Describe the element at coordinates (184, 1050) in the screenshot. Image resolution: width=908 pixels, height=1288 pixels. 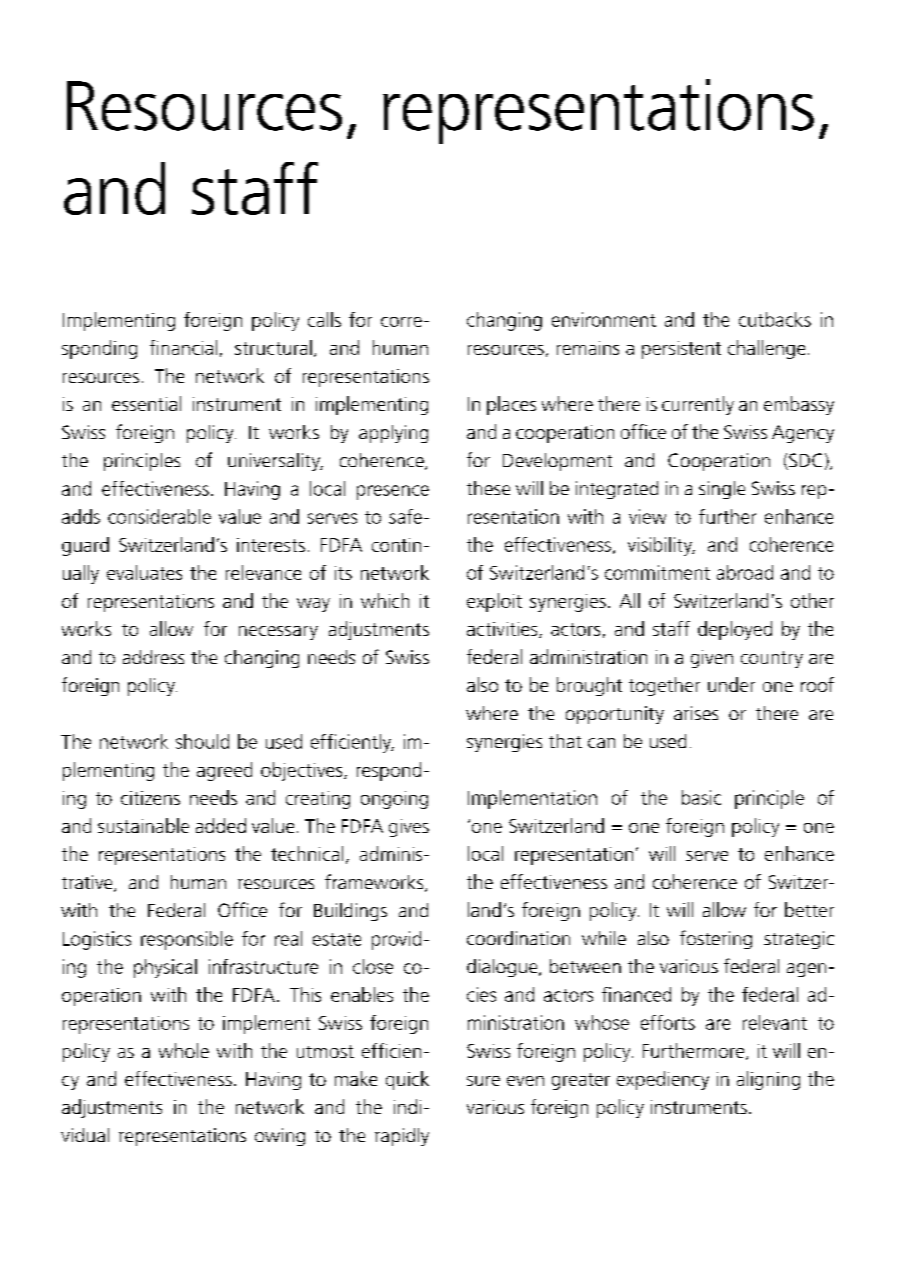
I see `whole` at that location.
